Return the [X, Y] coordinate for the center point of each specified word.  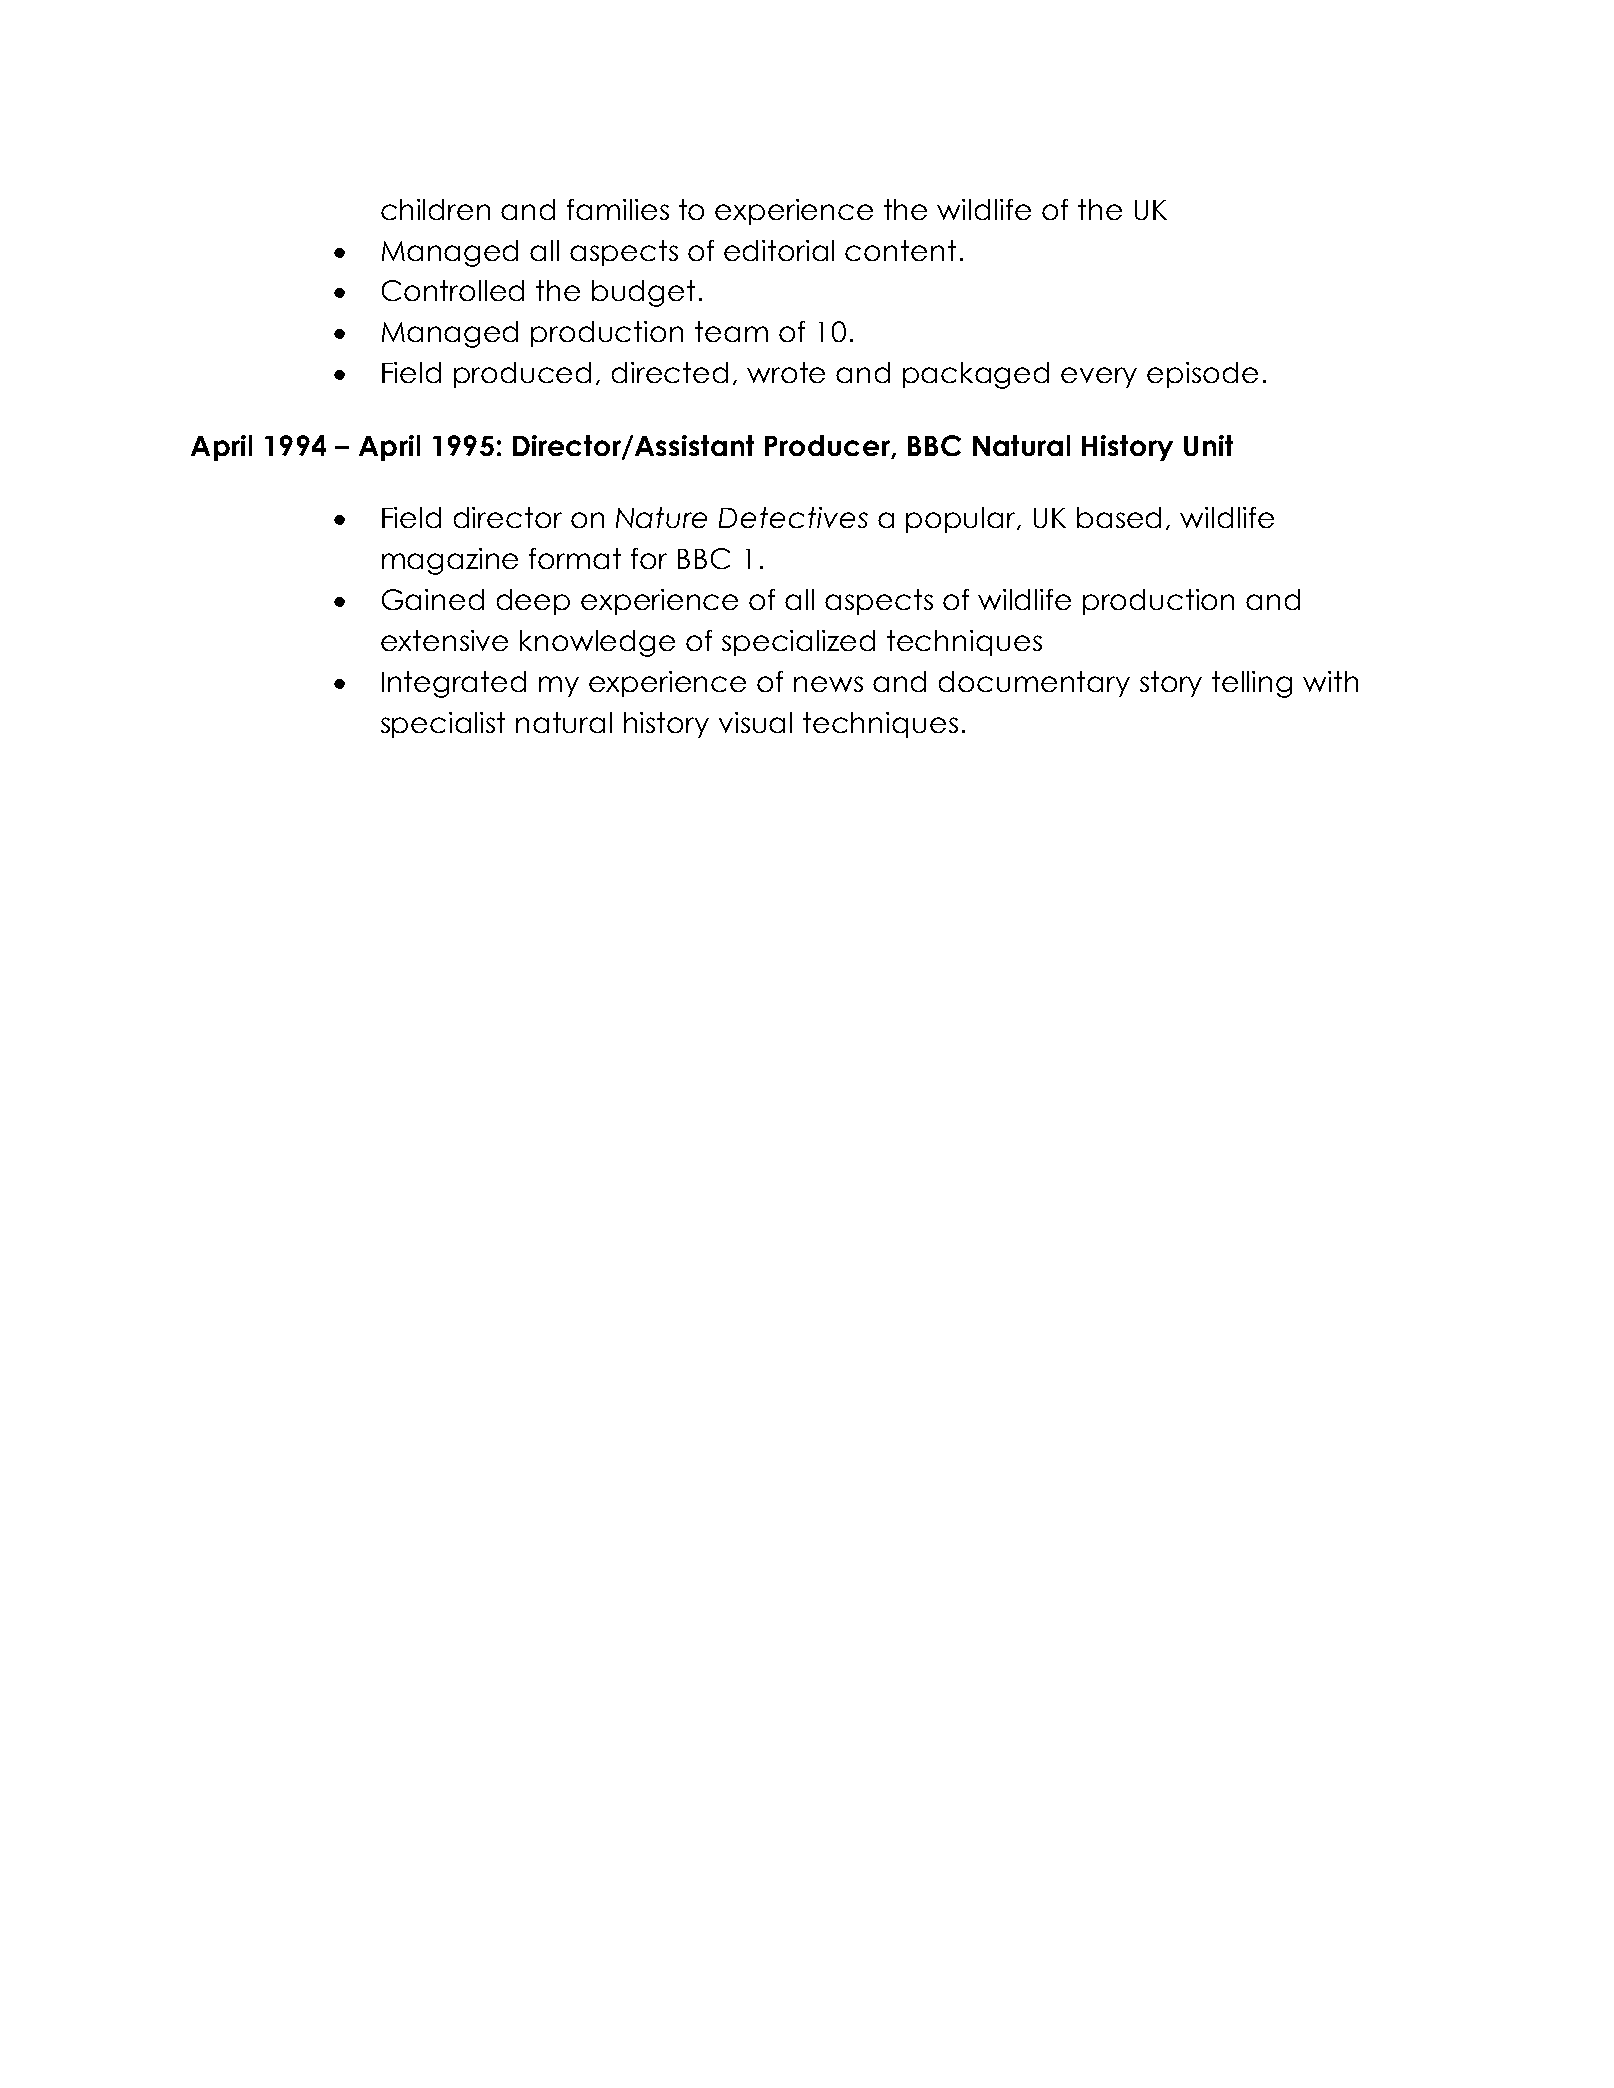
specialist [443, 725]
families [618, 209]
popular [962, 520]
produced [522, 375]
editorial [779, 250]
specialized [798, 643]
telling [1252, 684]
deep [533, 602]
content [900, 250]
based [1119, 517]
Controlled [453, 290]
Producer [829, 446]
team [731, 331]
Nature [661, 517]
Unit [1208, 445]
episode [1202, 375]
